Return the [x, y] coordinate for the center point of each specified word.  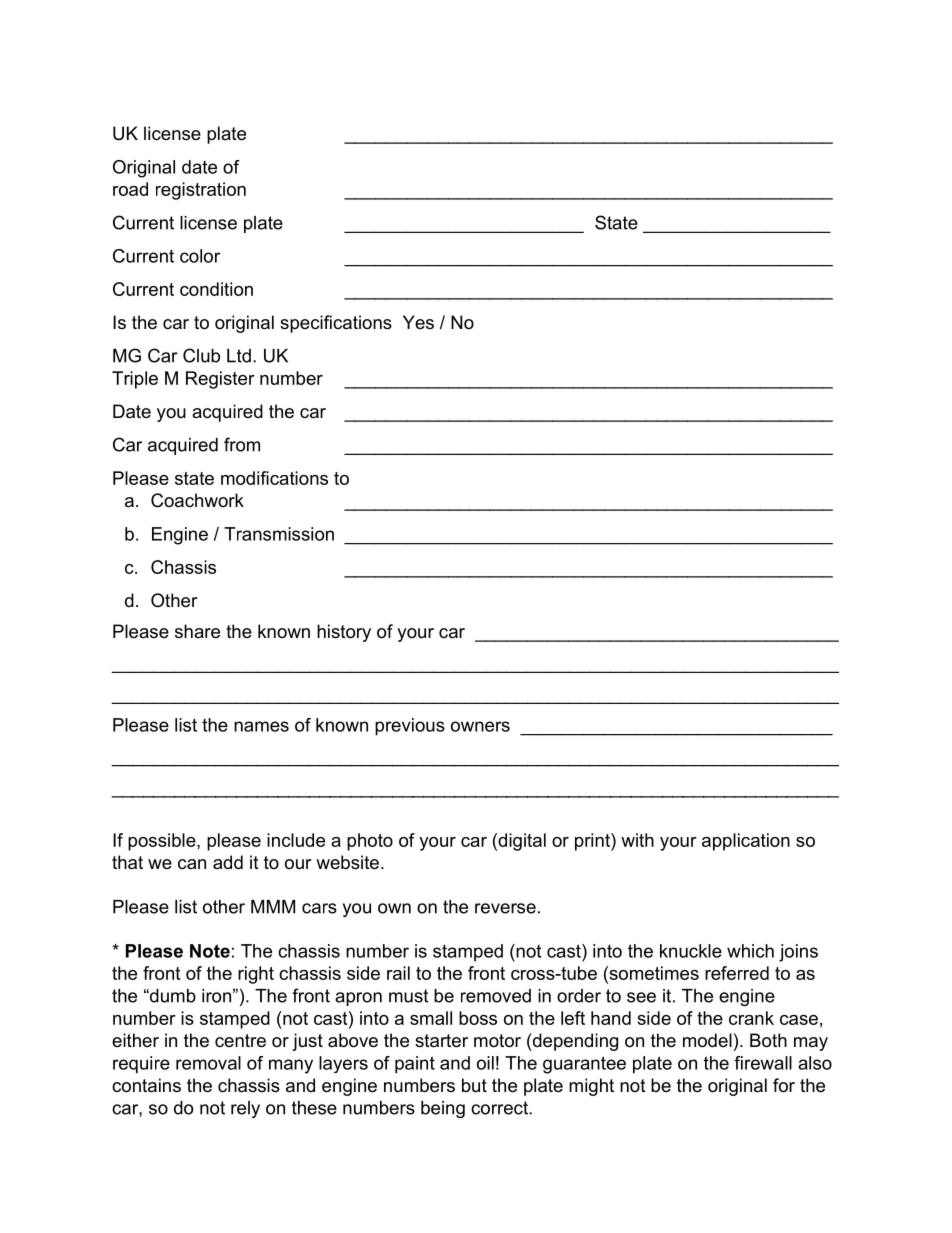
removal [208, 1063]
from [242, 444]
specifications [336, 324]
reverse [505, 908]
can [192, 864]
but [474, 1085]
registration [201, 191]
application [746, 842]
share [197, 631]
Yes [418, 322]
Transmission [279, 534]
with [637, 840]
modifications [274, 478]
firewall [763, 1063]
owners [480, 726]
